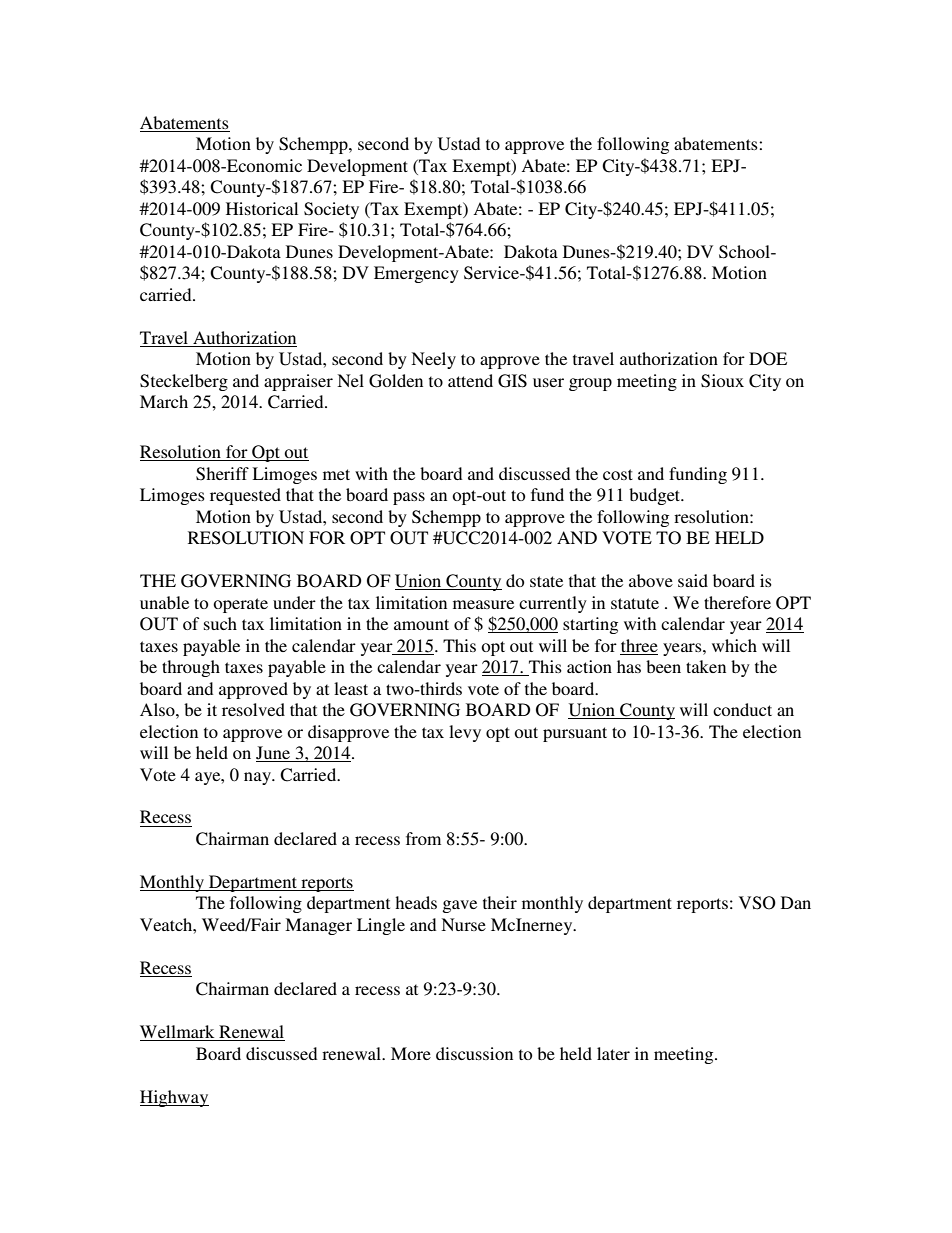 The image size is (952, 1233). I want to click on Sheriff, so click(222, 474).
